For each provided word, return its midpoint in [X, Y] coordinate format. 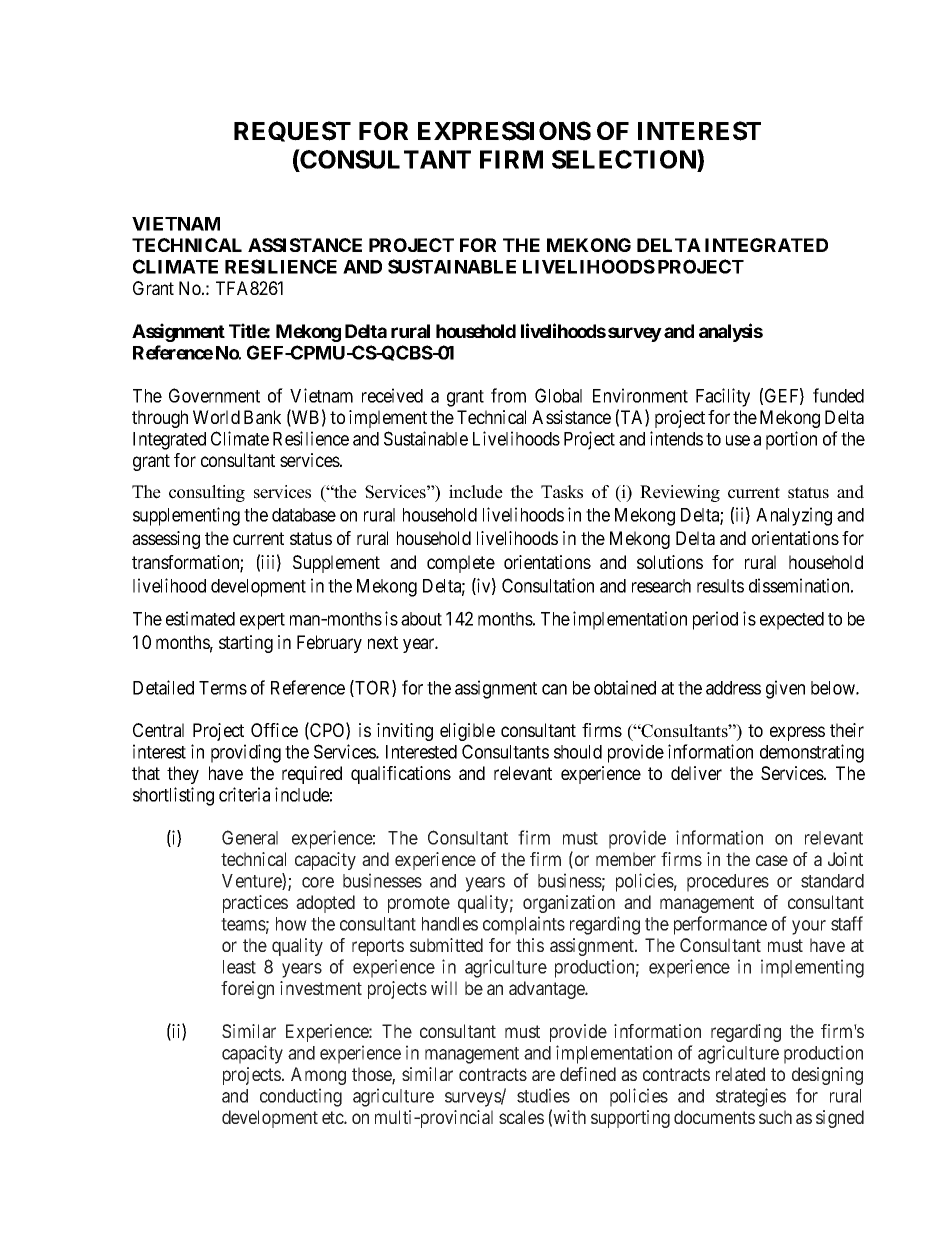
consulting [207, 493]
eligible [467, 732]
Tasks [562, 492]
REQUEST [292, 131]
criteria [244, 794]
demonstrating [812, 753]
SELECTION [625, 160]
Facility [723, 397]
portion [791, 440]
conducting [301, 1097]
